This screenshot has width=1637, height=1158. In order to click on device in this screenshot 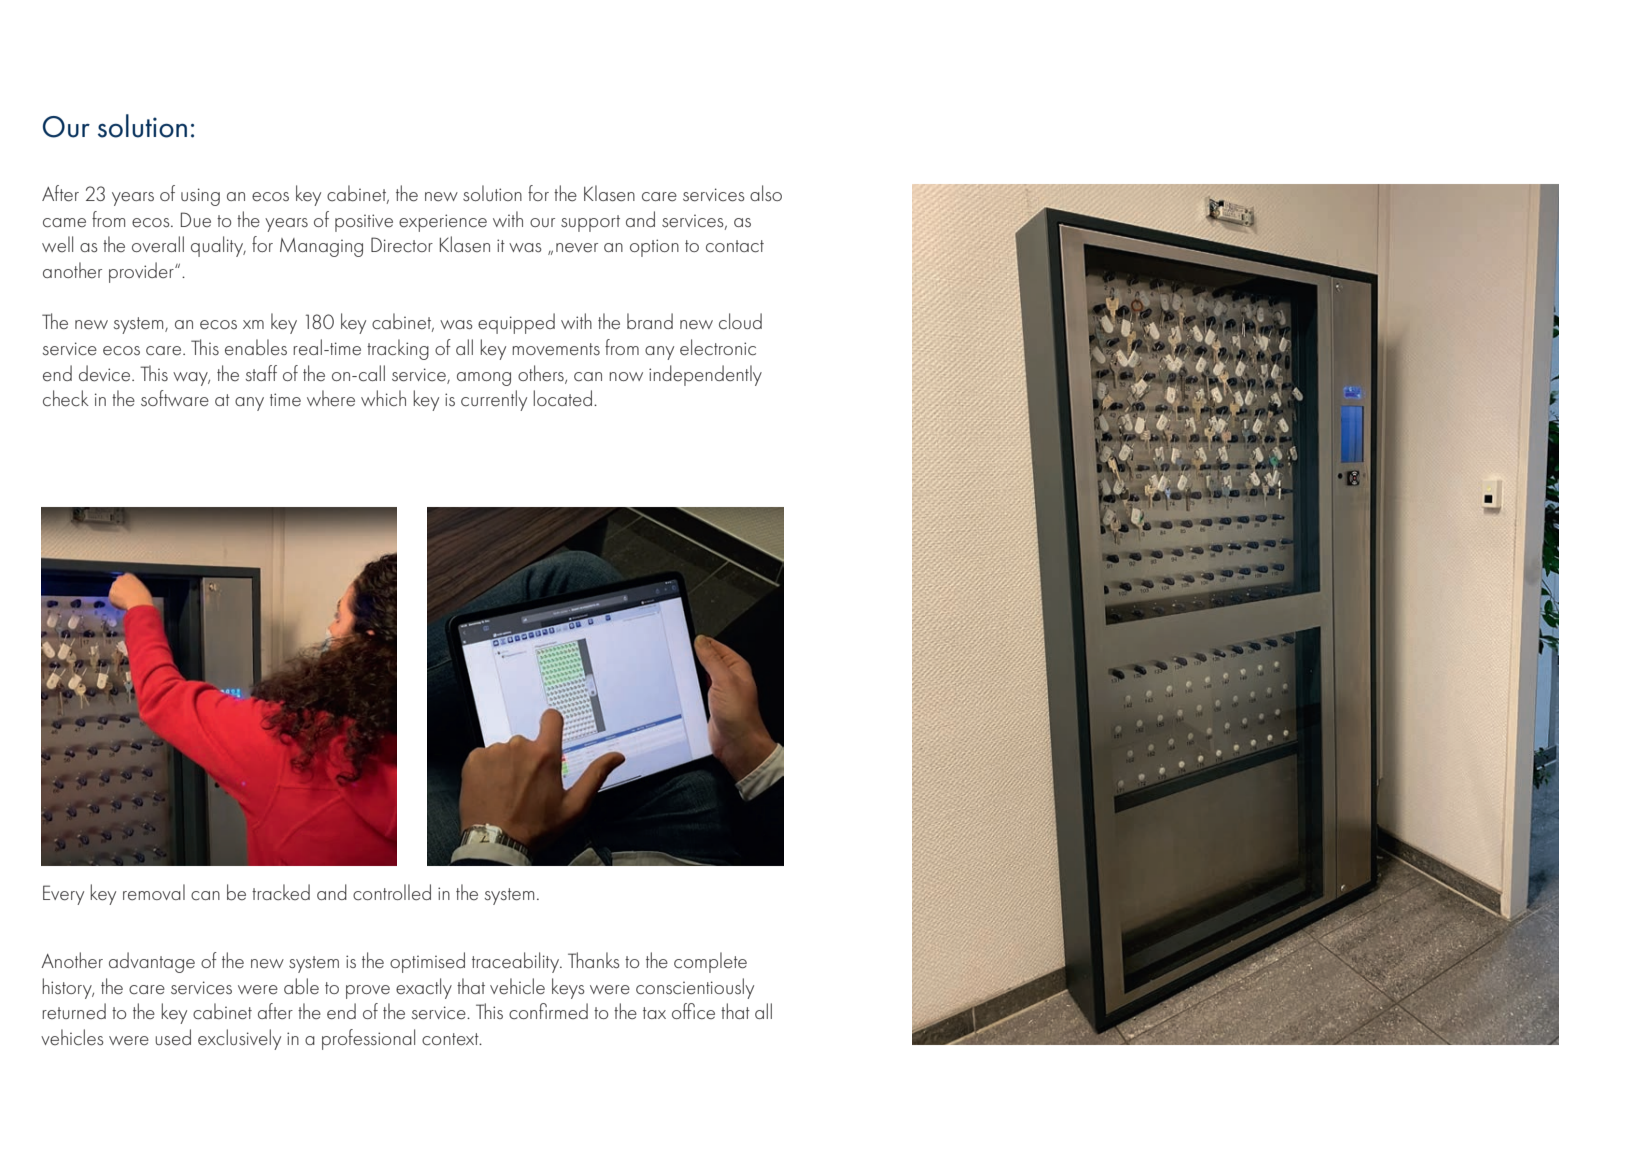, I will do `click(106, 373)`.
